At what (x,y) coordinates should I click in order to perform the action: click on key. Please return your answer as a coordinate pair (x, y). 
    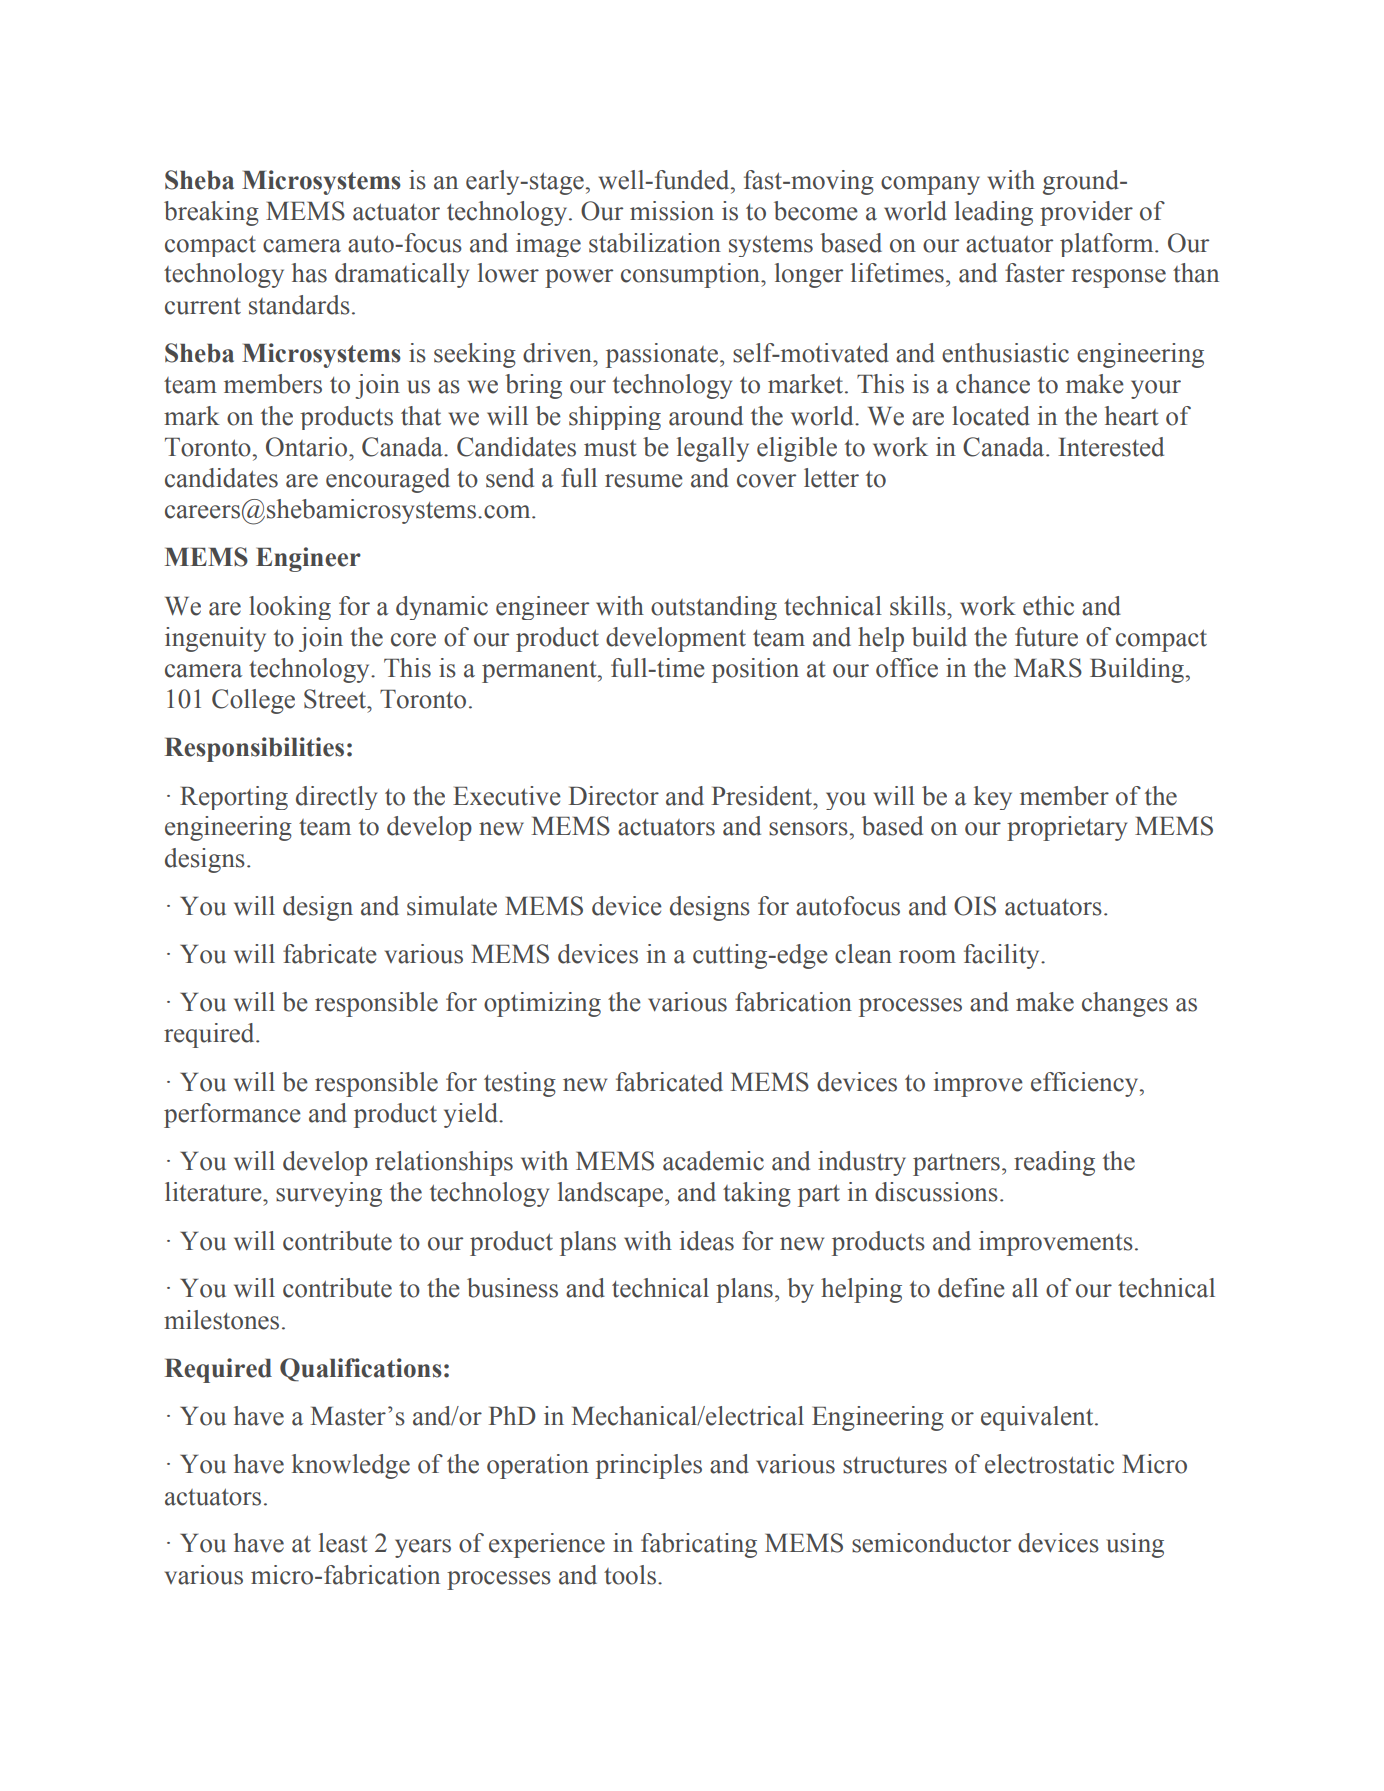
    Looking at the image, I should click on (993, 798).
